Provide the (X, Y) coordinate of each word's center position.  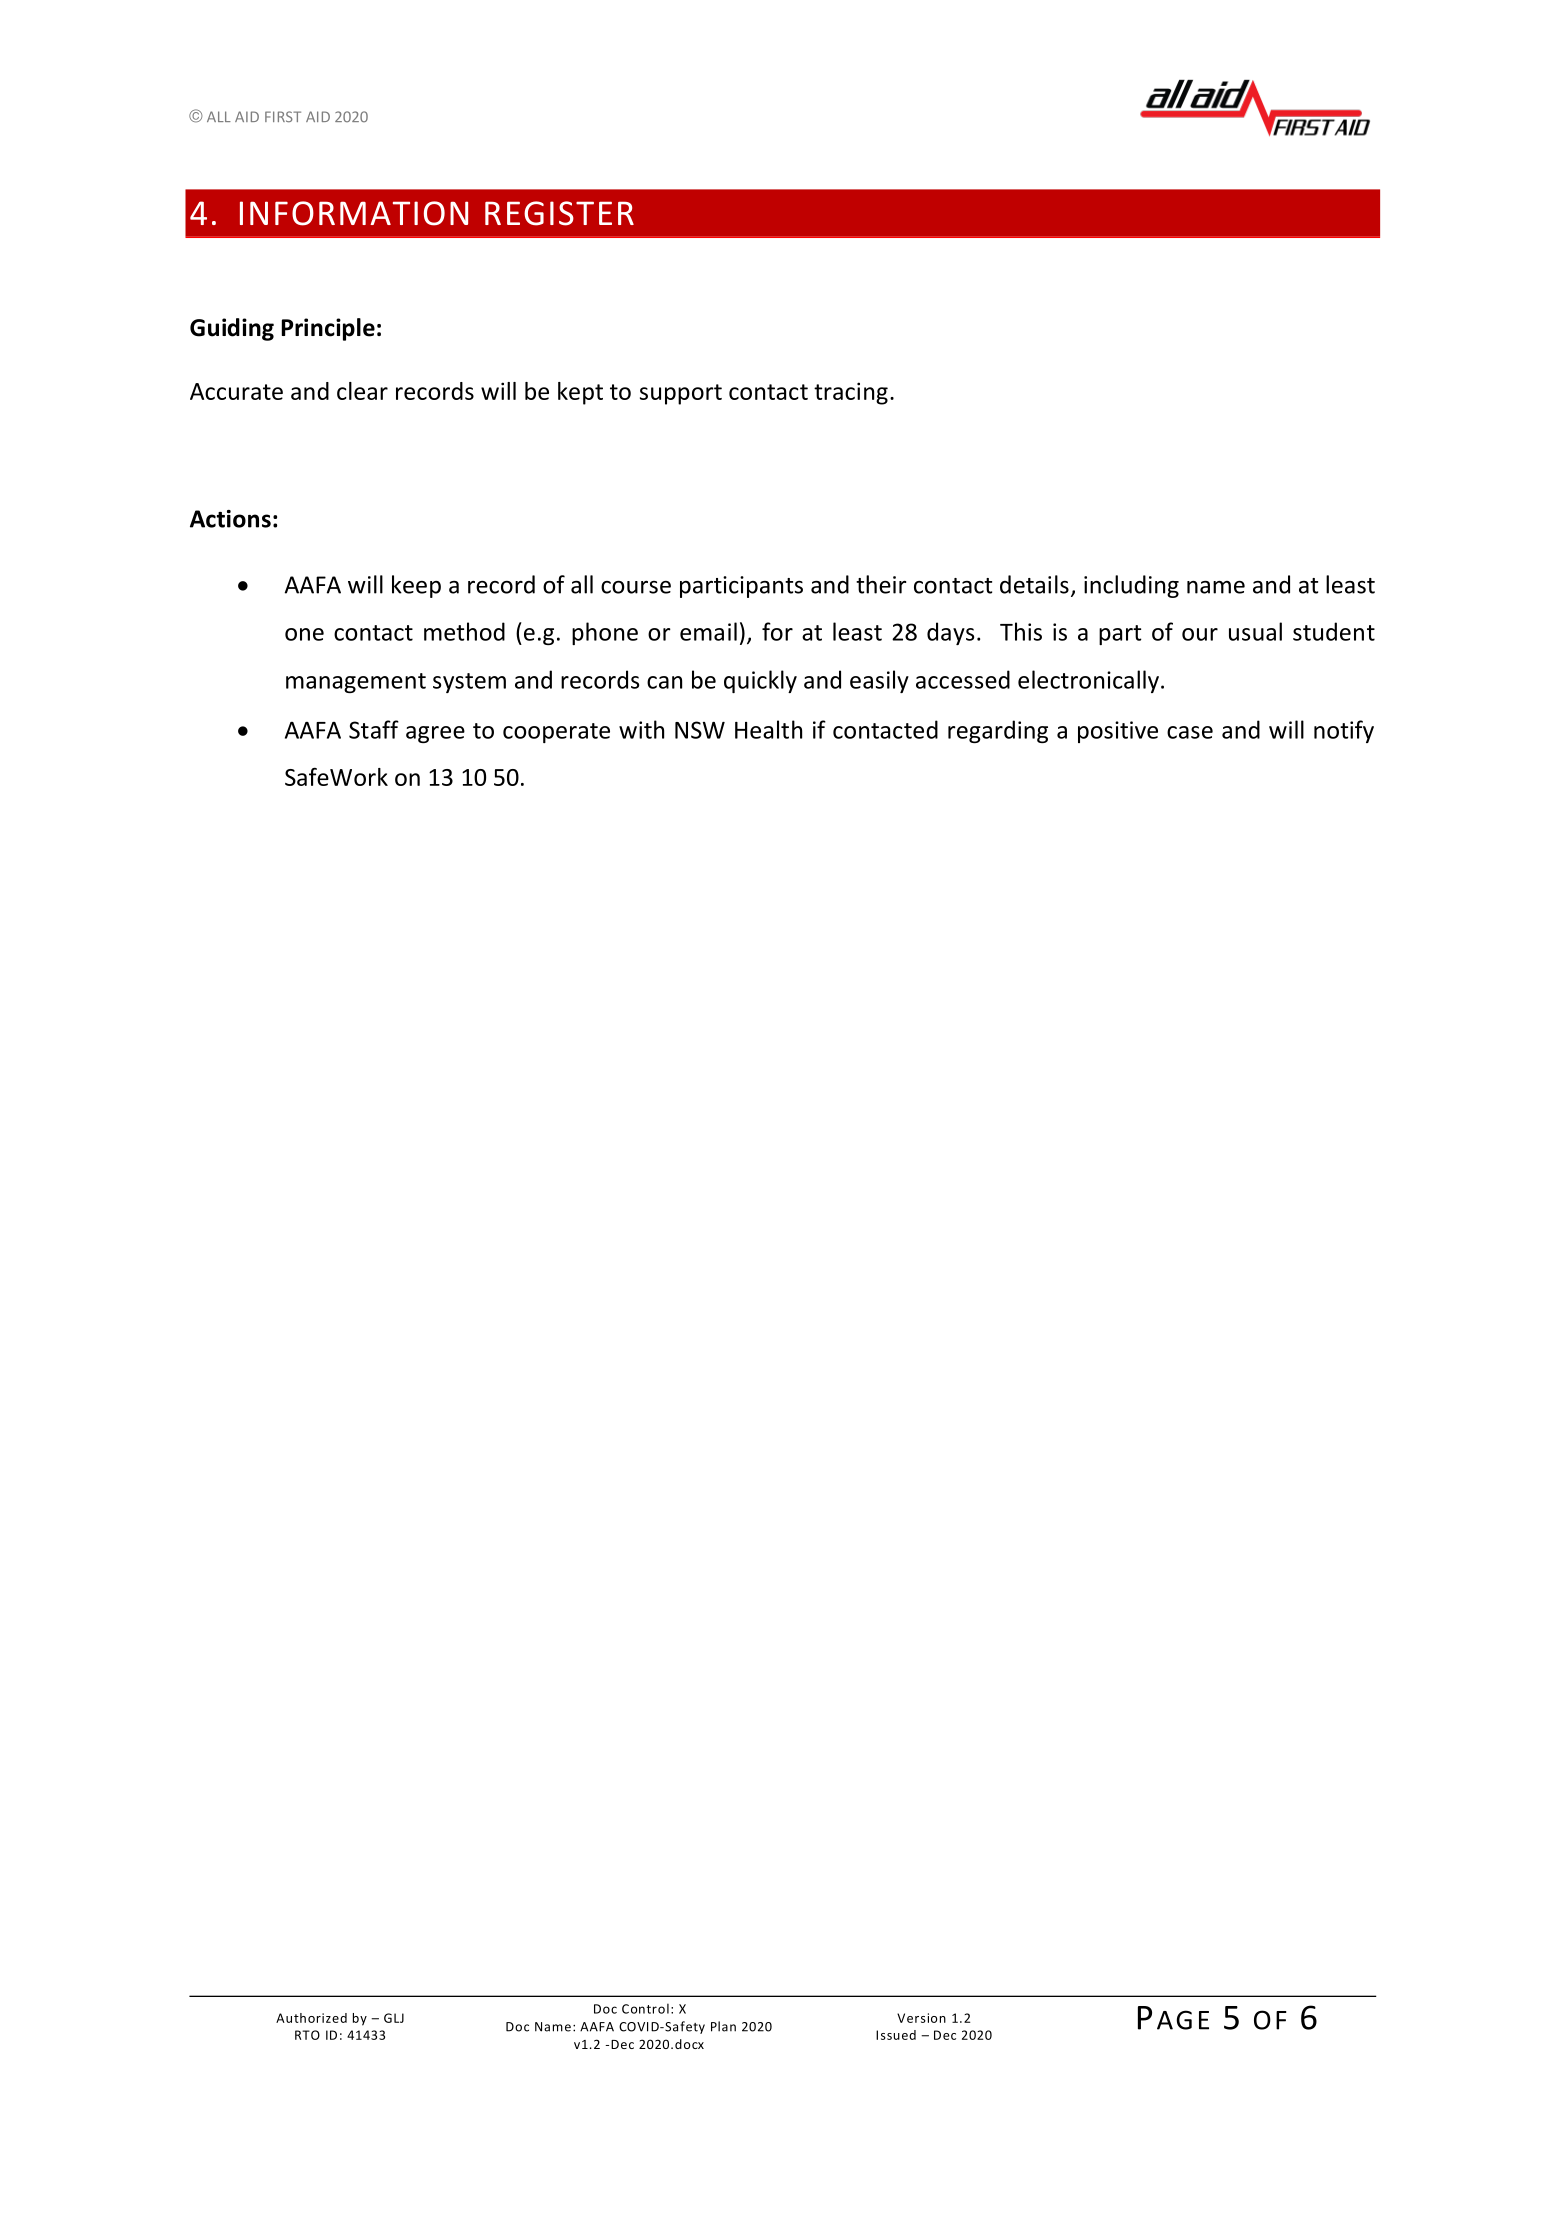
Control (645, 2008)
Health (768, 729)
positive (1118, 732)
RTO (307, 2035)
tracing (851, 393)
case (1190, 732)
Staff (374, 729)
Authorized (311, 2018)
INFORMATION (354, 213)
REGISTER (559, 213)
